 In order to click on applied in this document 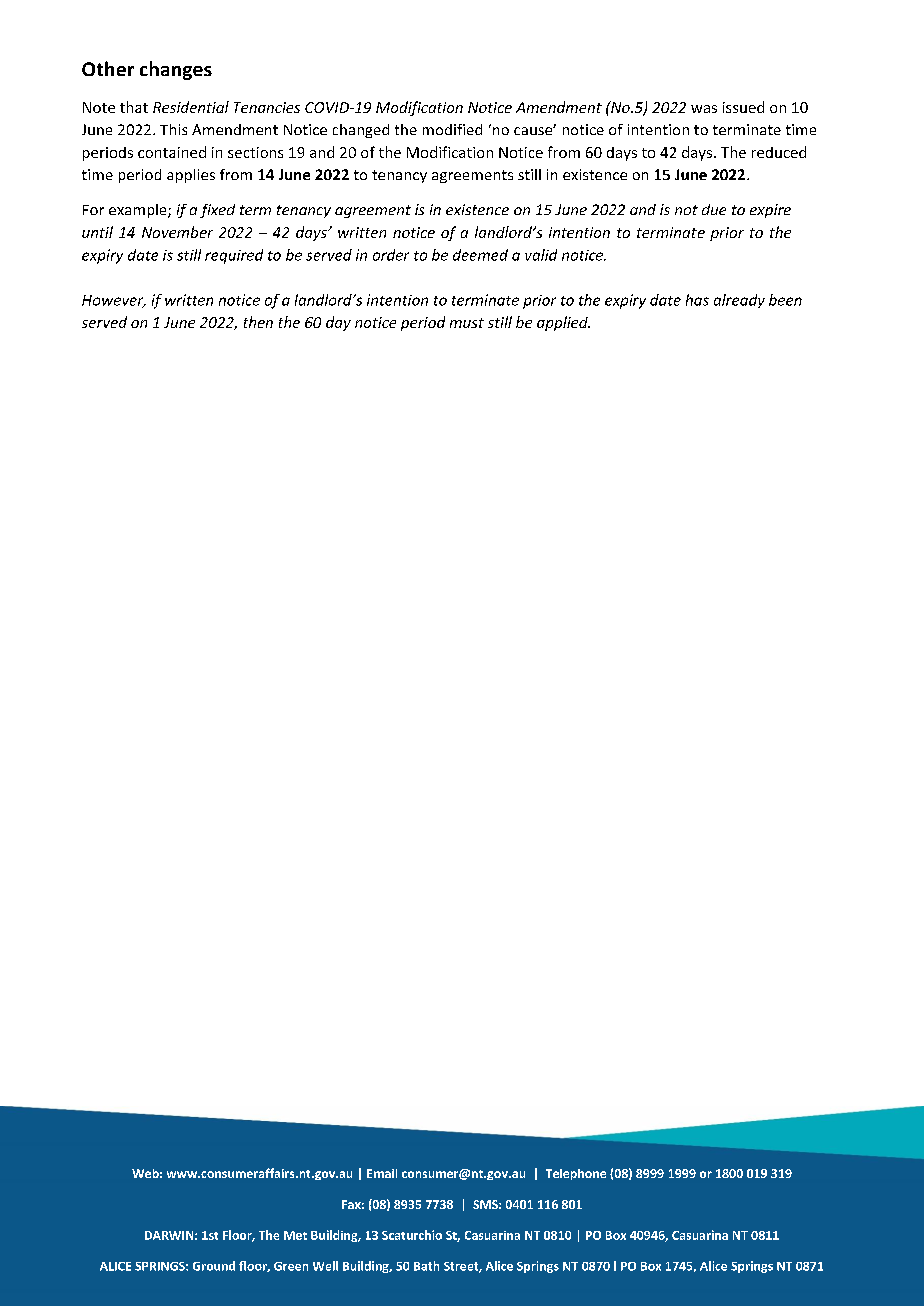, I will do `click(563, 323)`.
